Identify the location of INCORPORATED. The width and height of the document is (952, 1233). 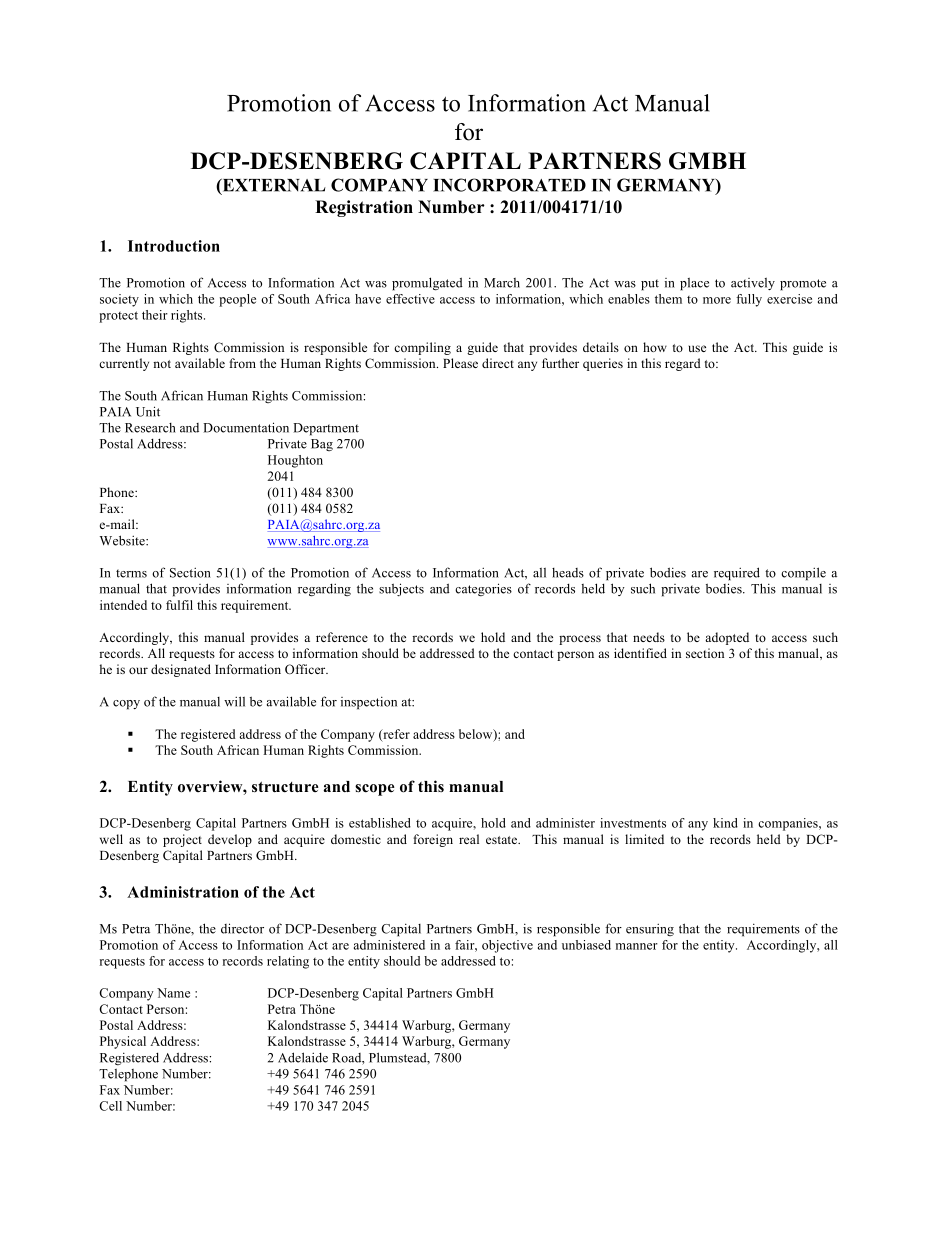
(509, 185).
